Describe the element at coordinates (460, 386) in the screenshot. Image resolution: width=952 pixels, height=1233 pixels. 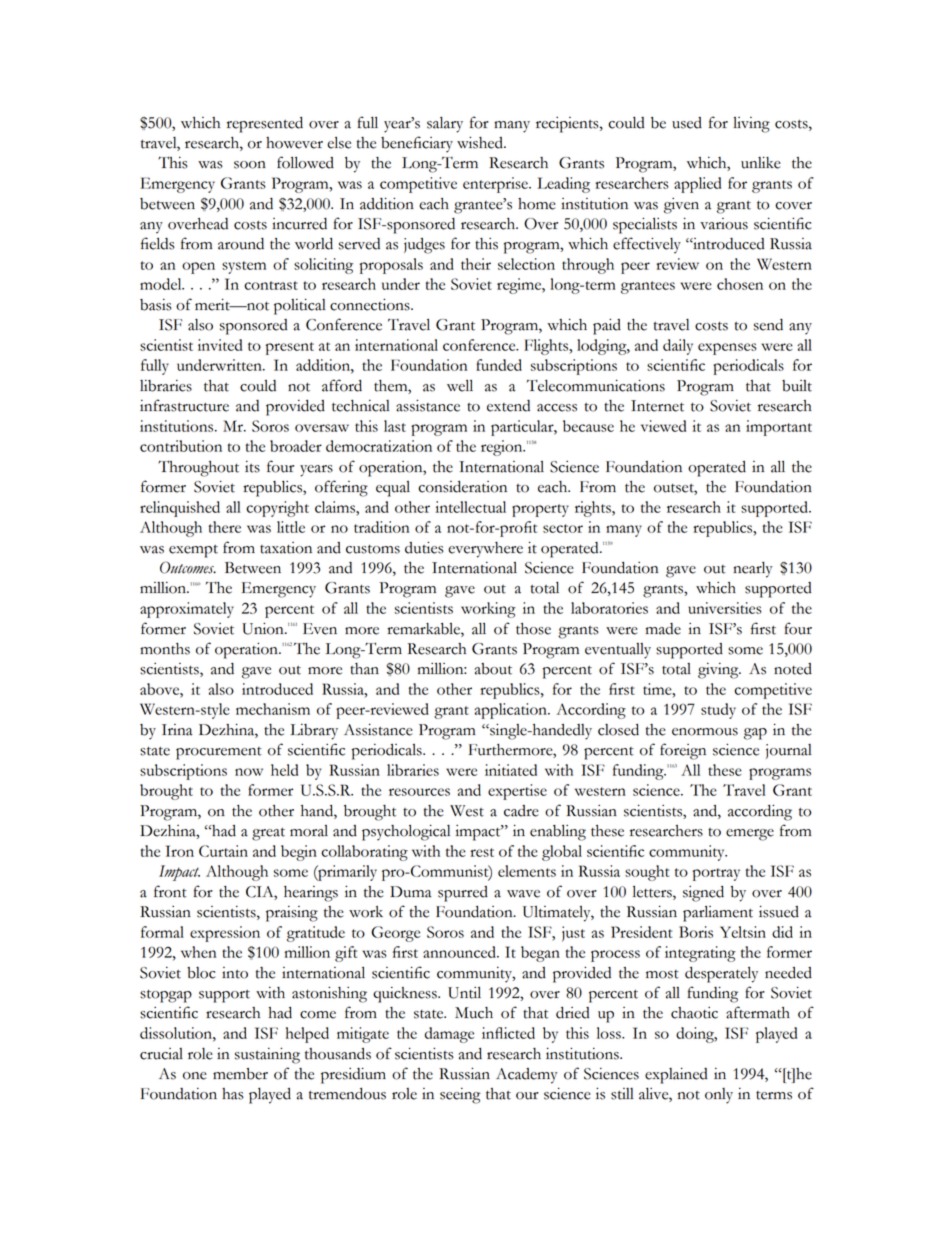
I see `well` at that location.
